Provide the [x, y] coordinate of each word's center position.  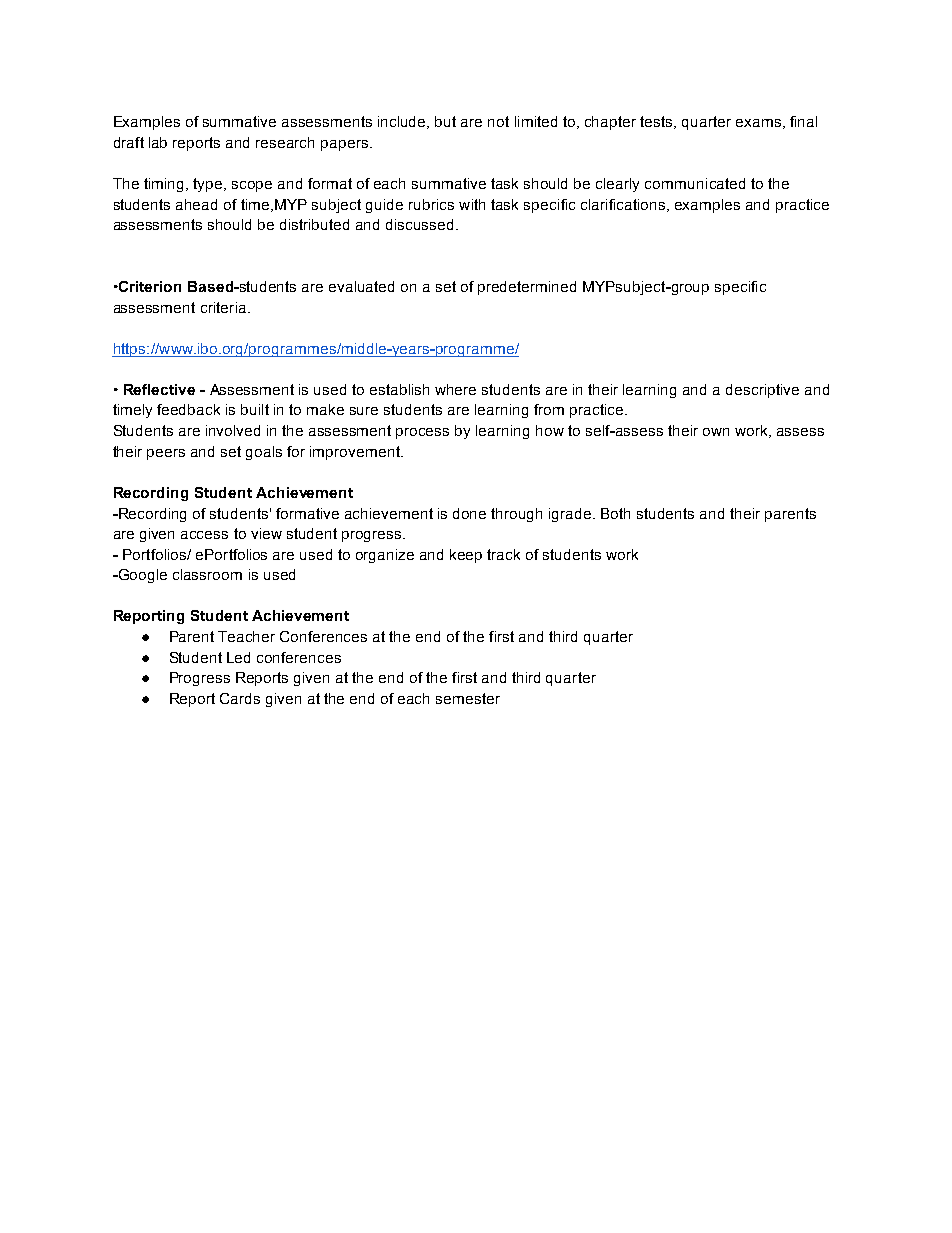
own [716, 432]
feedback [188, 409]
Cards [240, 698]
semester [468, 698]
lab [158, 142]
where [455, 389]
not [498, 121]
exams [758, 123]
